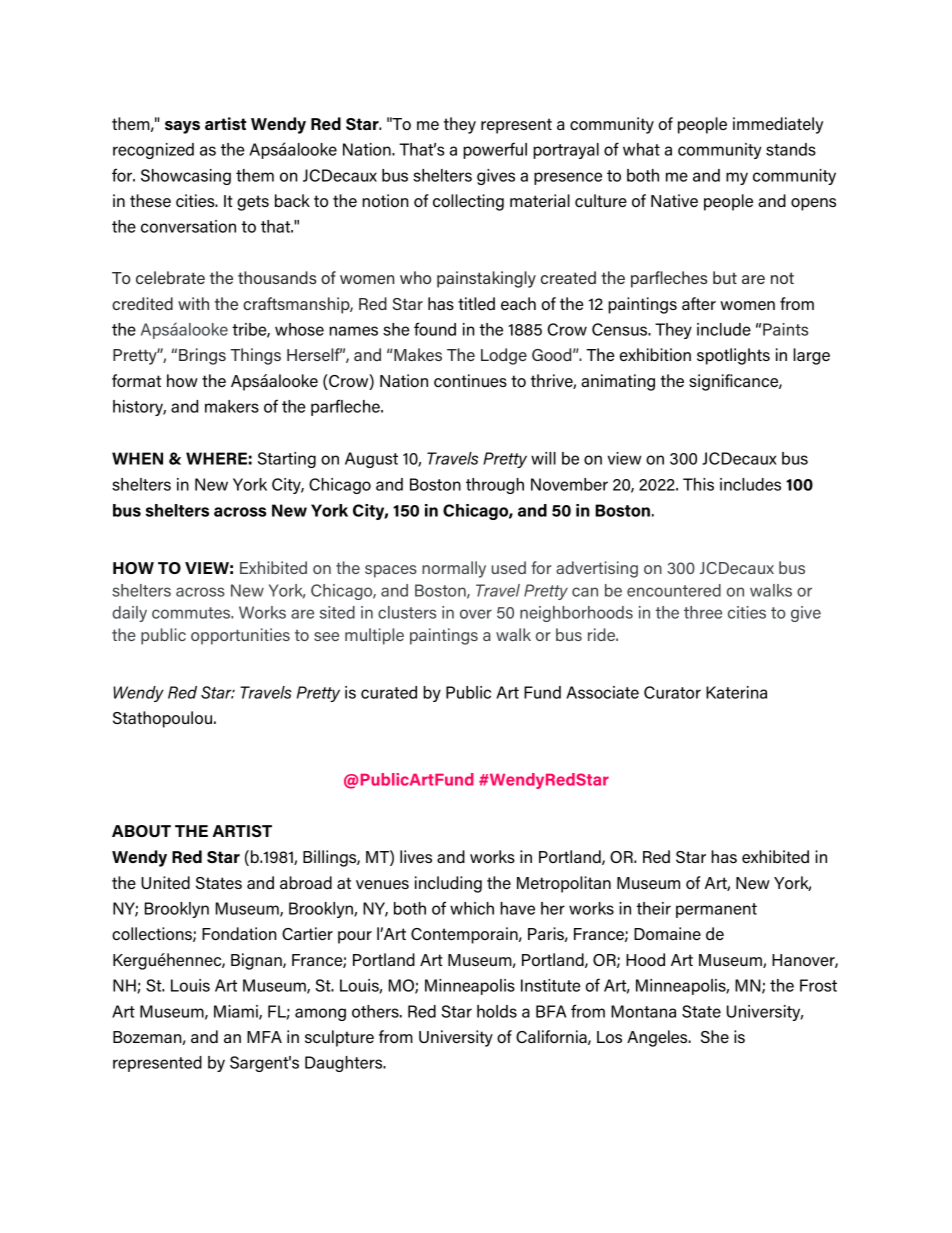 This screenshot has height=1233, width=952. What do you see at coordinates (703, 612) in the screenshot?
I see `three` at bounding box center [703, 612].
